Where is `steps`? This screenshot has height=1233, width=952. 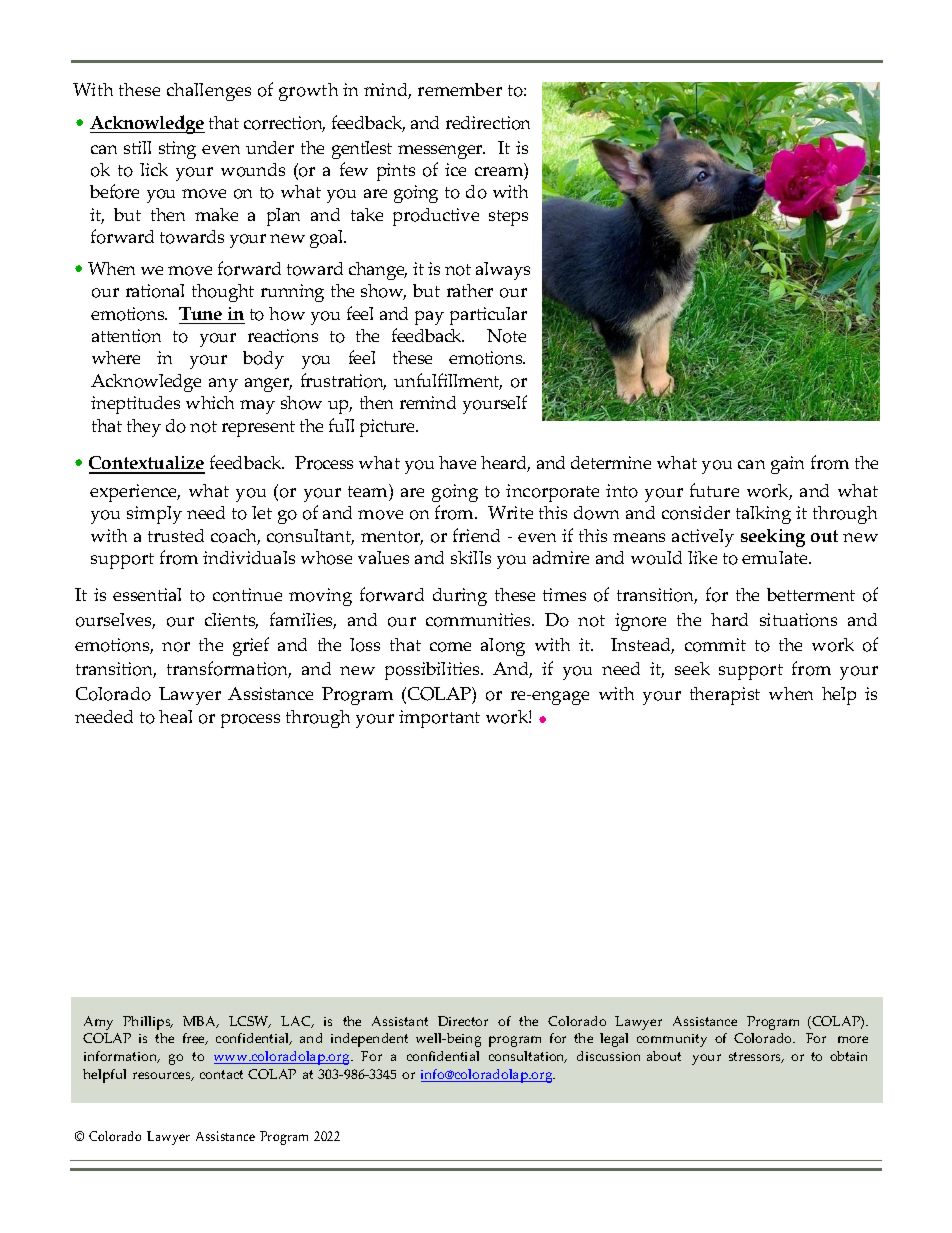
steps is located at coordinates (508, 218).
